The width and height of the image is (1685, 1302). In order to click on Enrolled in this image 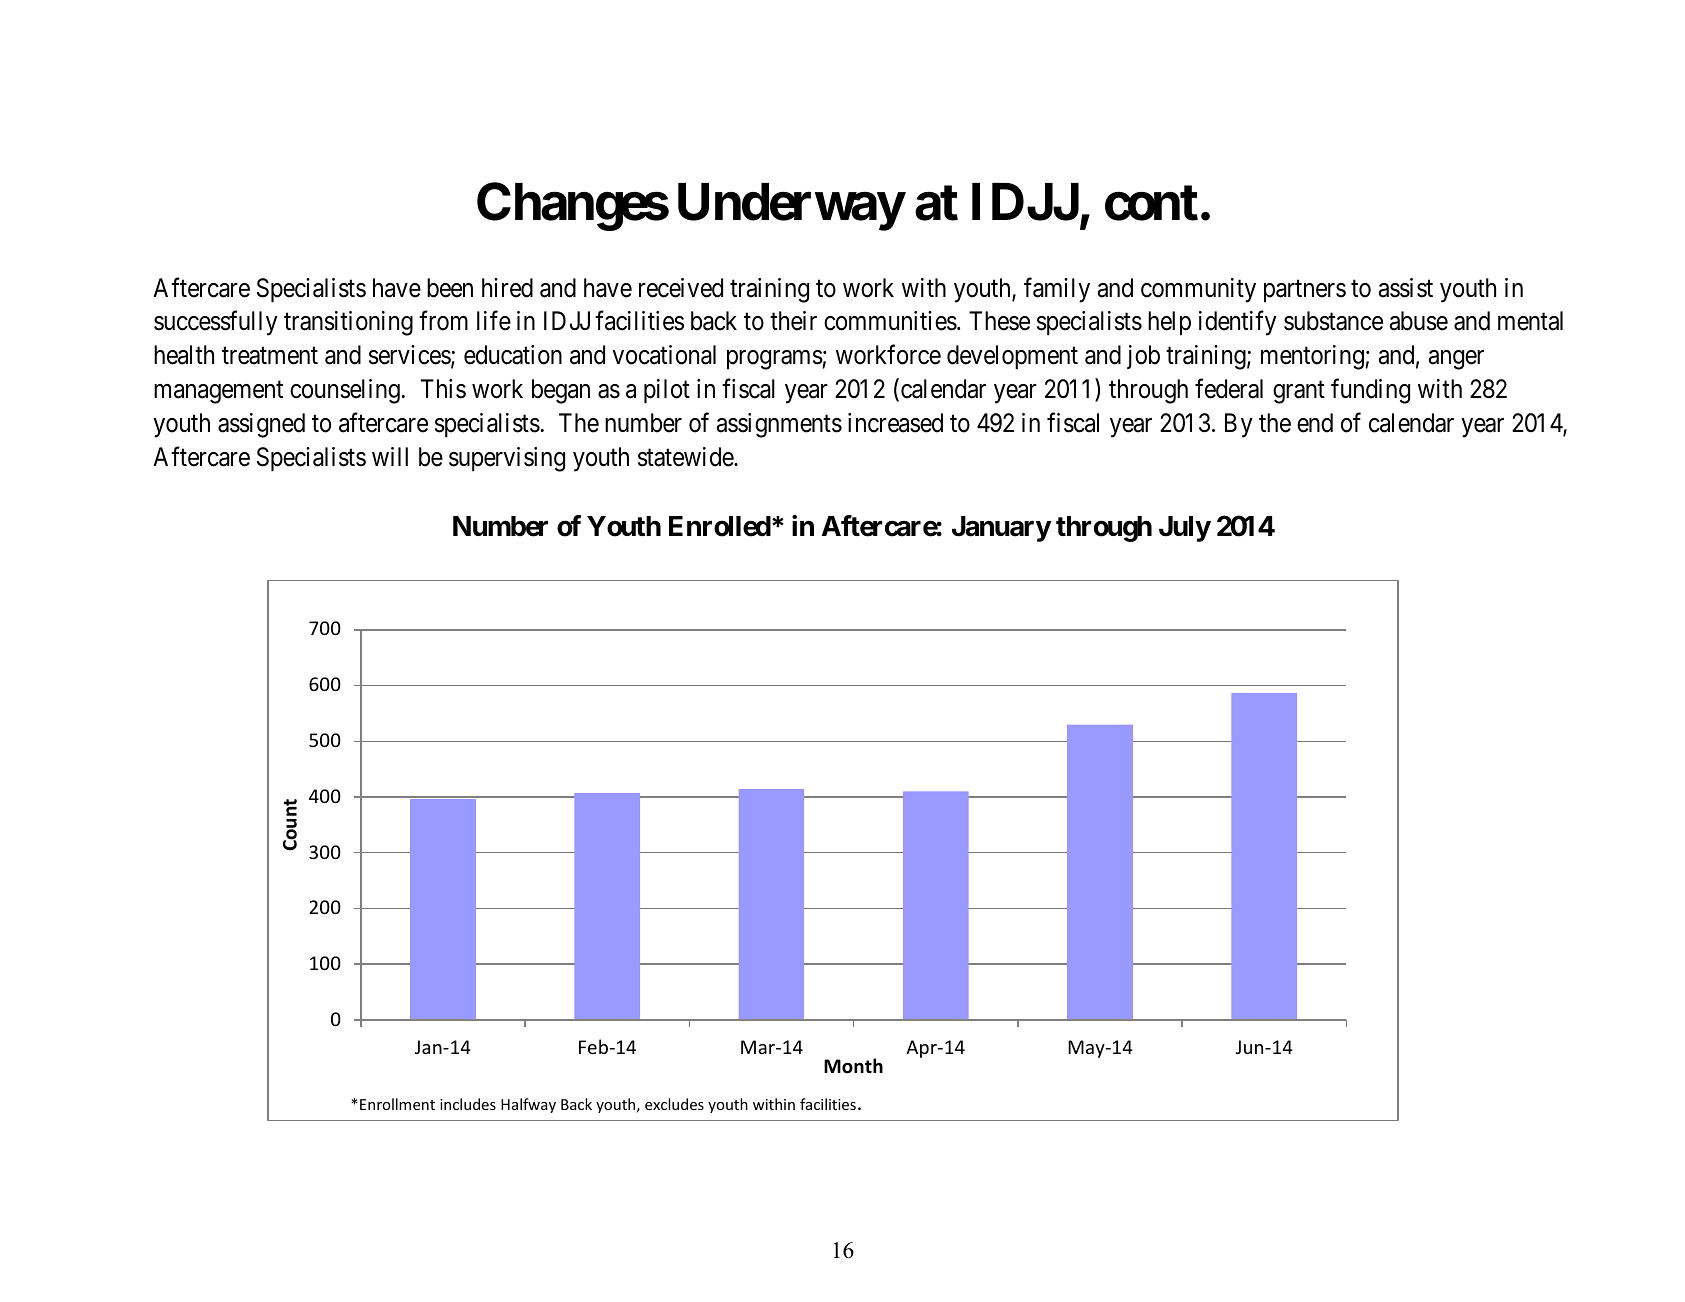, I will do `click(720, 526)`.
